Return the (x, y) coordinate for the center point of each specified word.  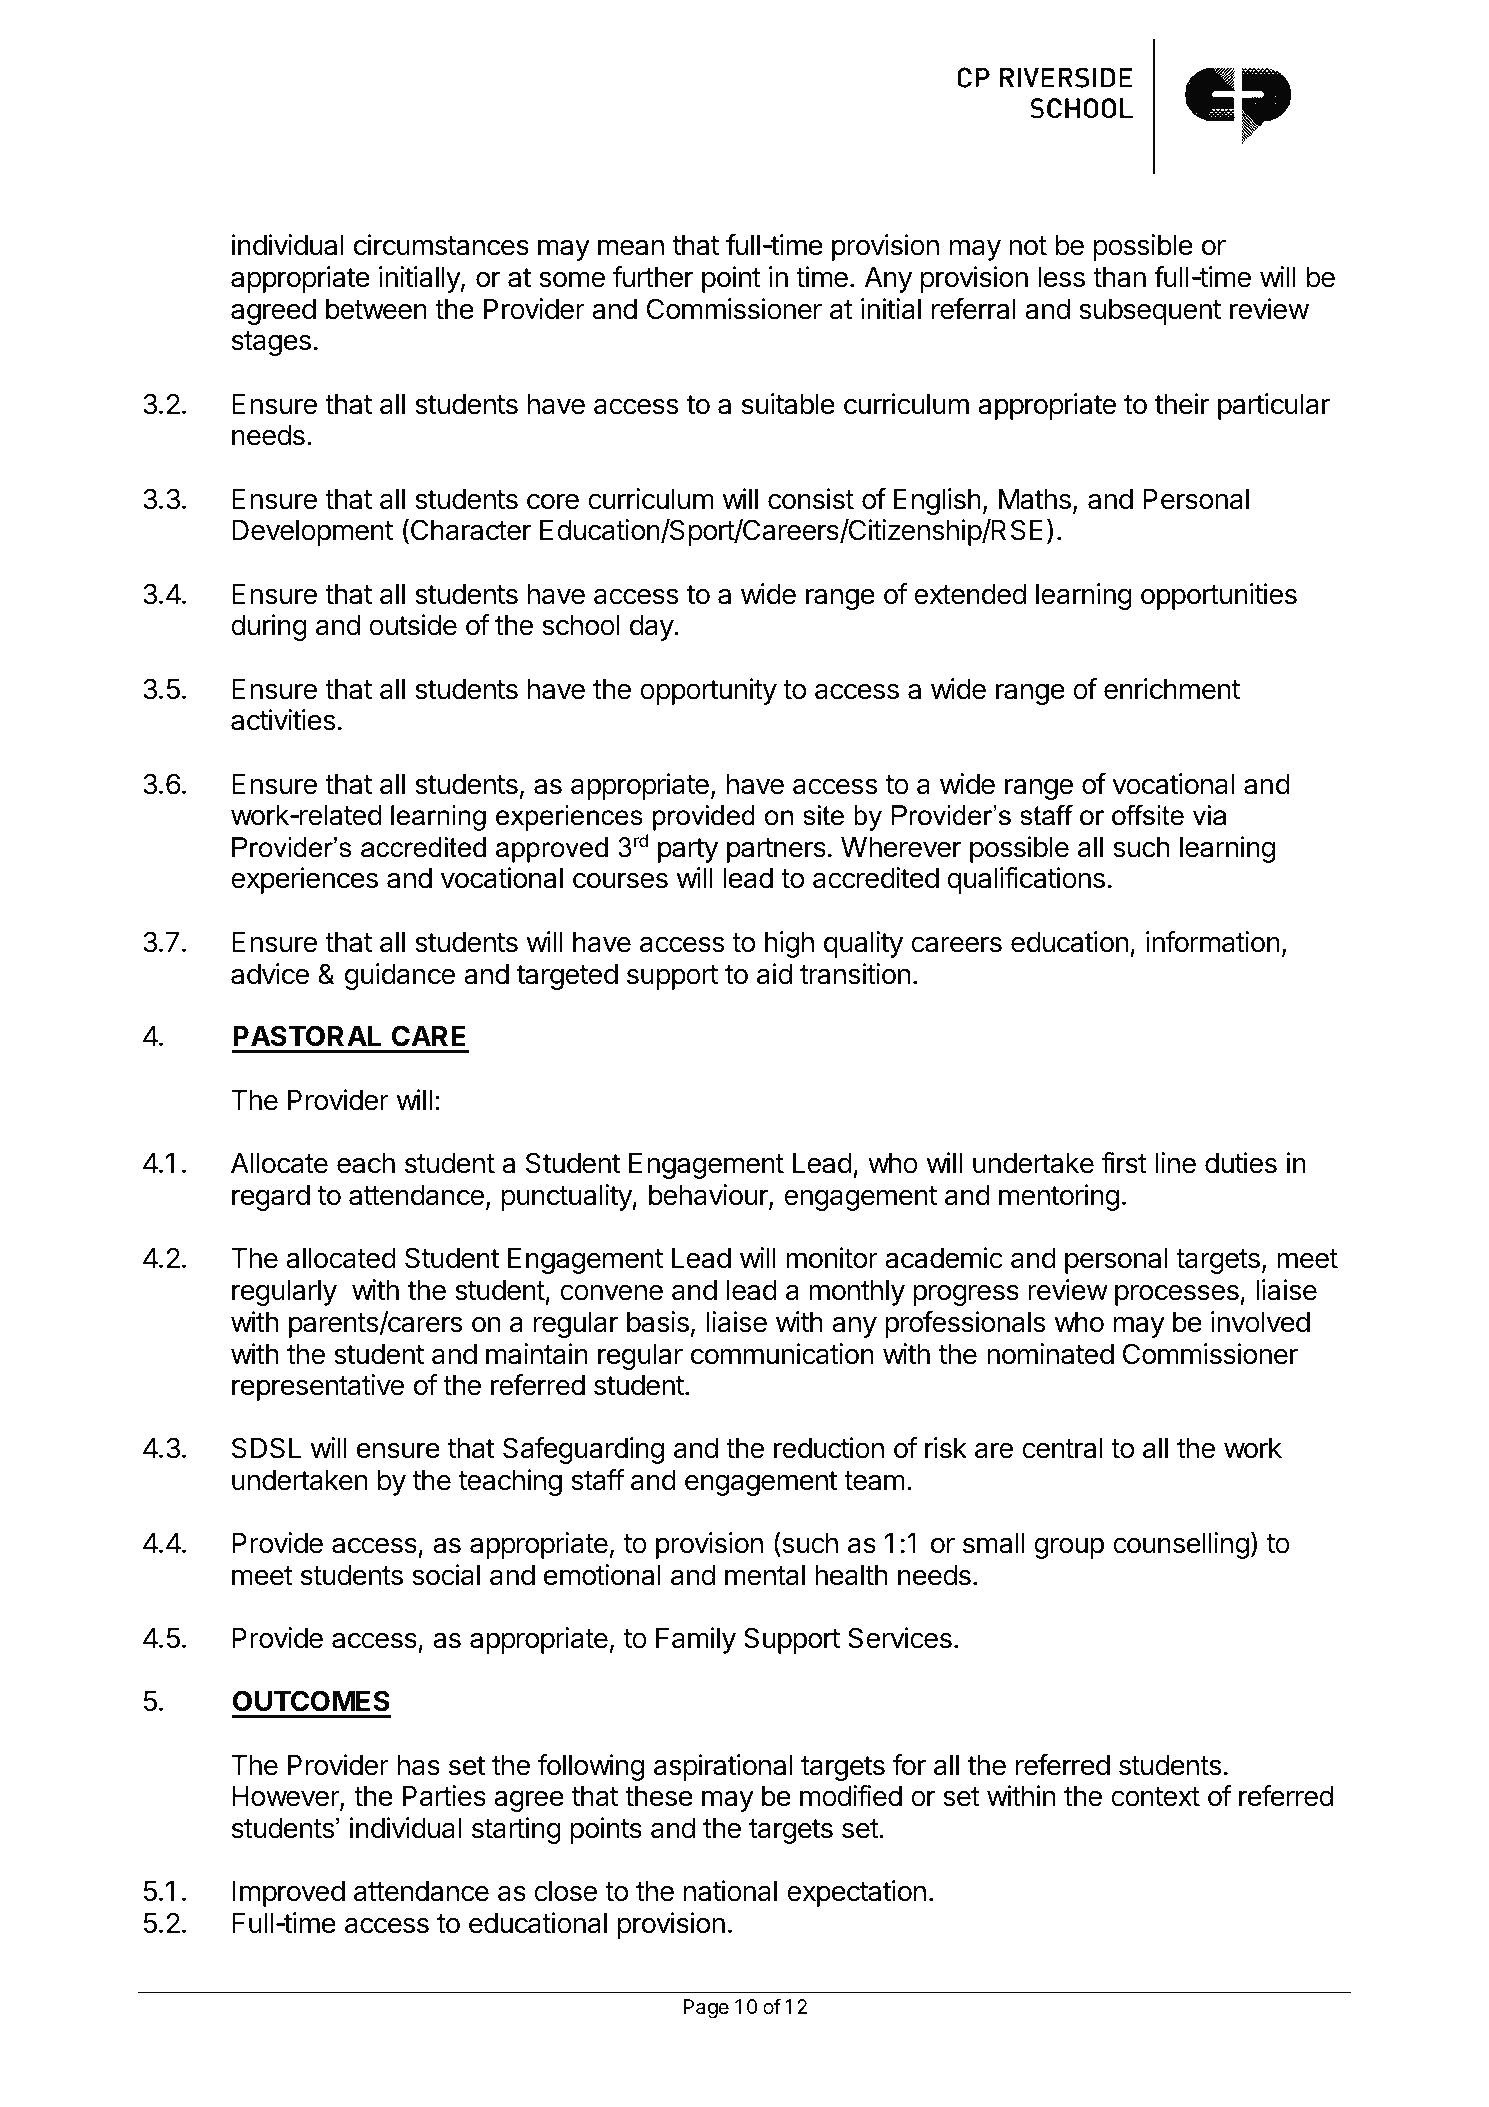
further (653, 277)
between (376, 309)
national (730, 1891)
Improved (288, 1894)
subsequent (1150, 312)
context (1155, 1797)
